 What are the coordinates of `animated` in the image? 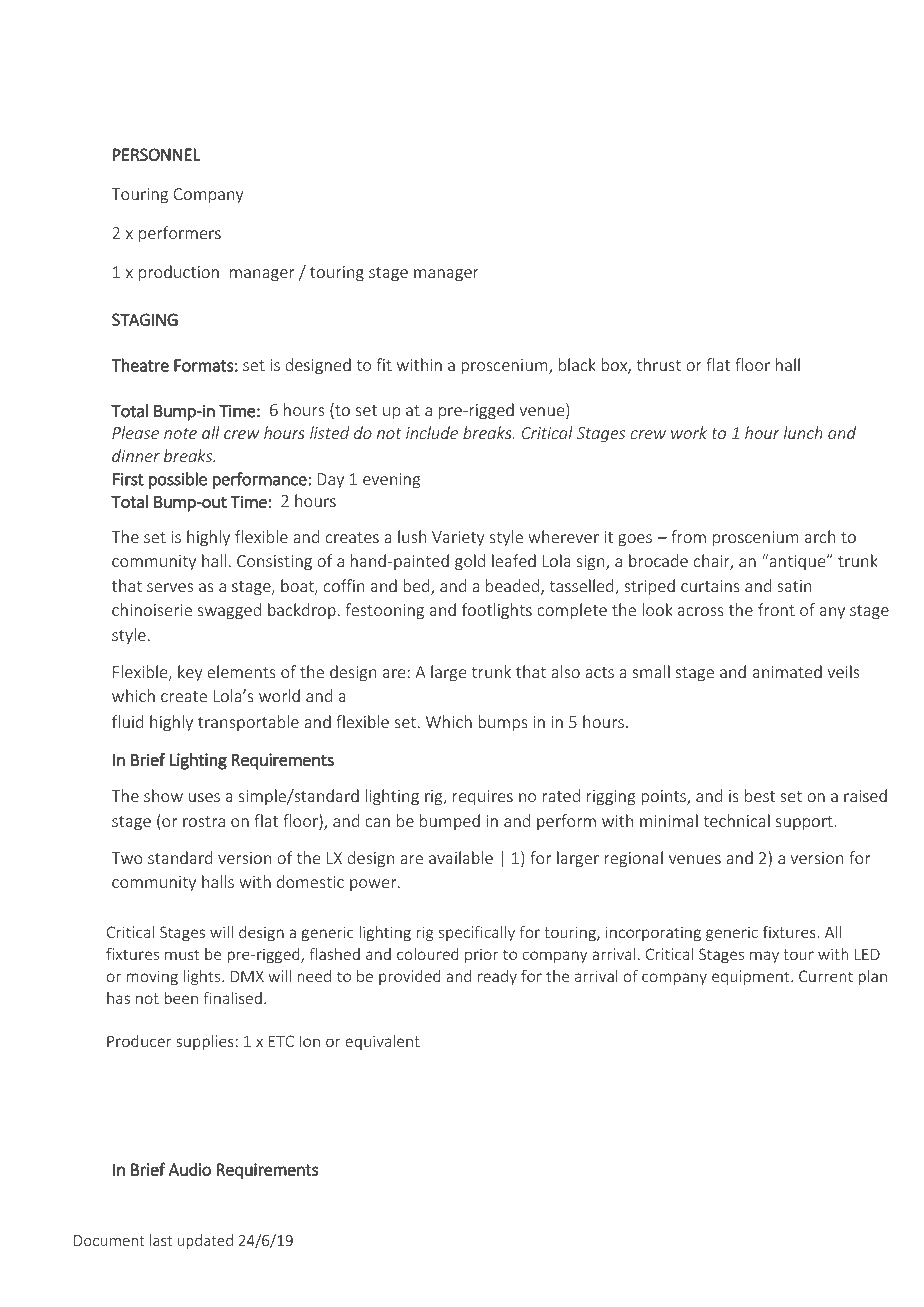 It's located at (787, 671).
